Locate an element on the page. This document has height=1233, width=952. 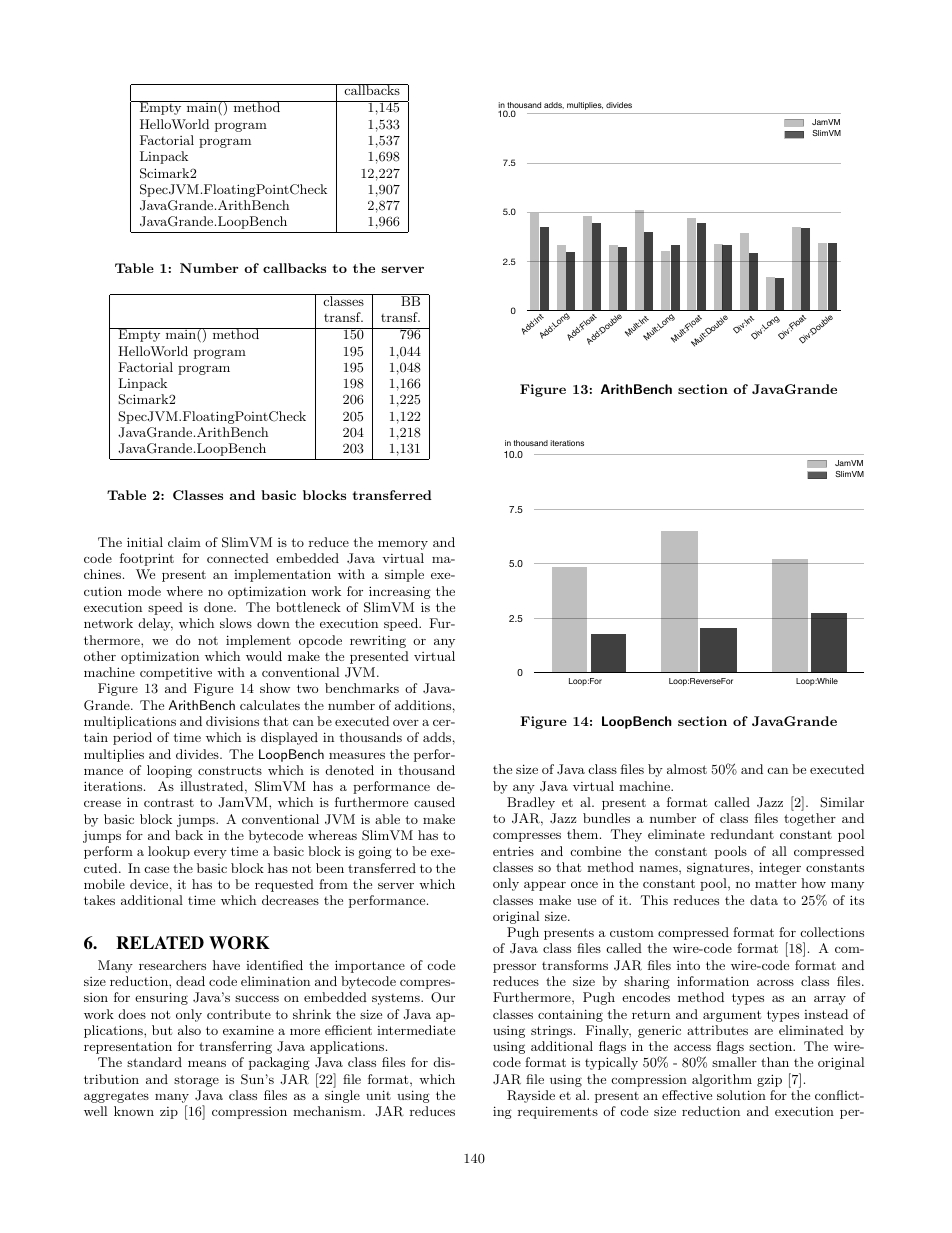
redundant is located at coordinates (742, 834).
